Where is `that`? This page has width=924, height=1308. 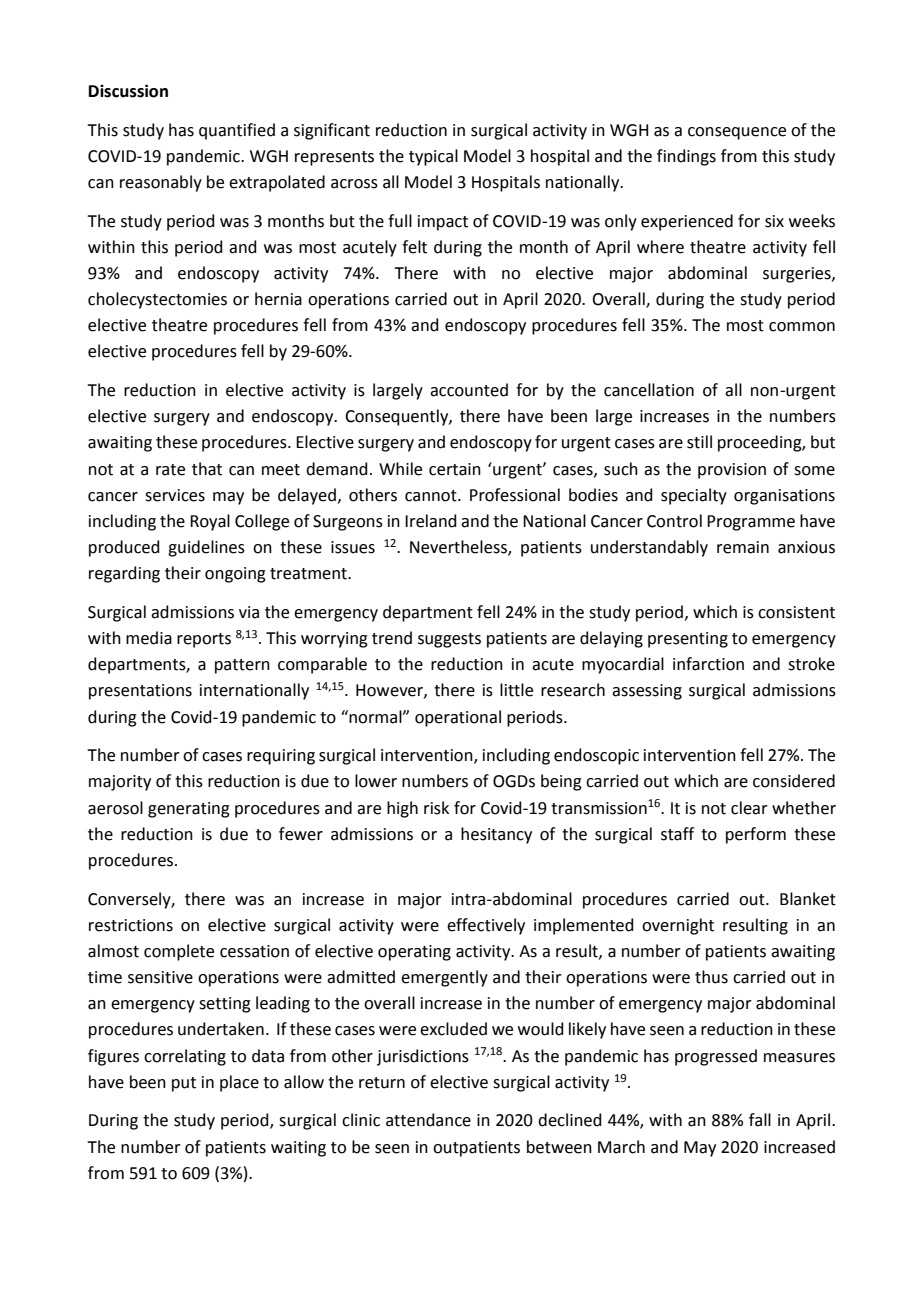 that is located at coordinates (207, 469).
